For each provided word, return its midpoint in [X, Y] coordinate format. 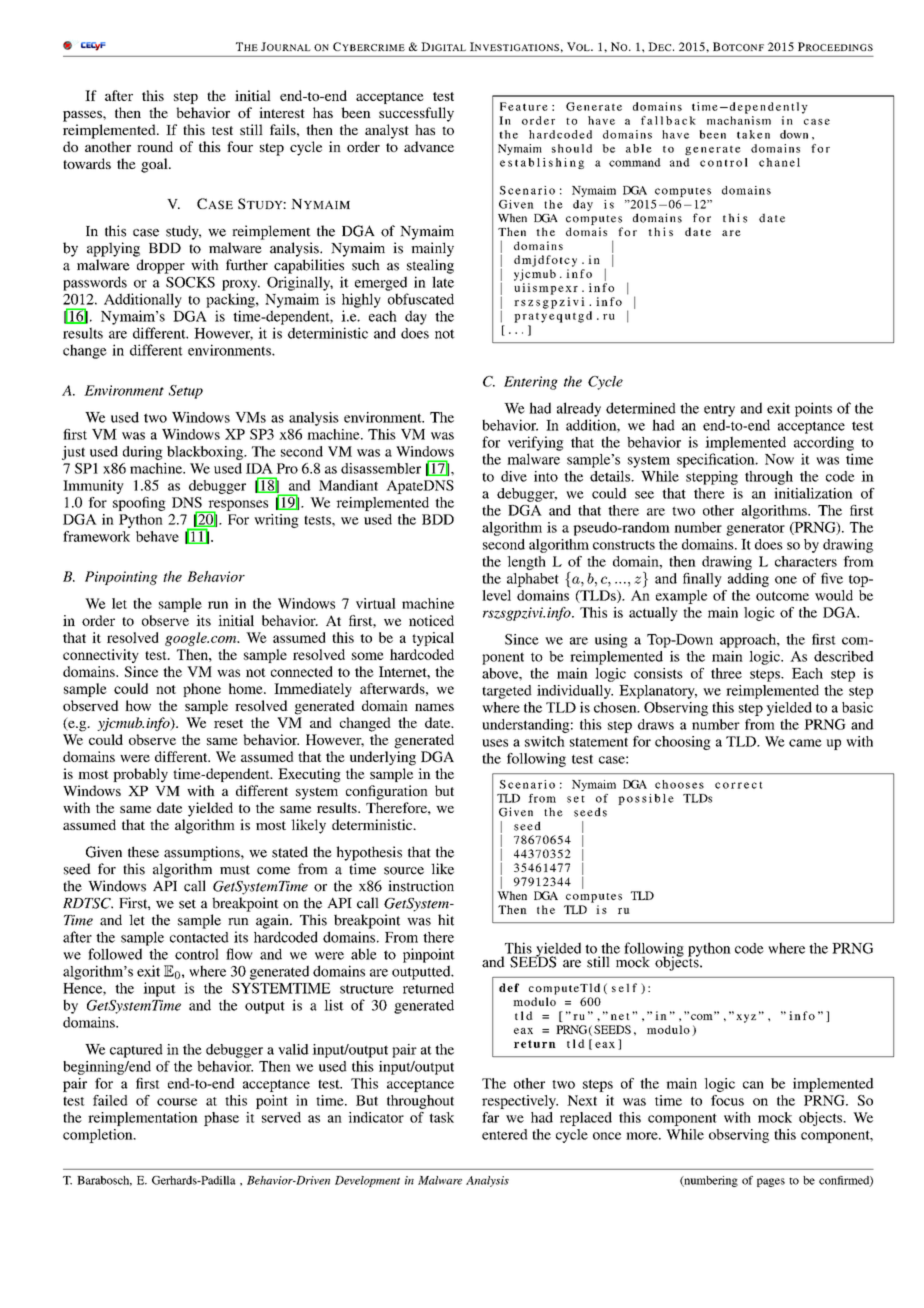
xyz [746, 1018]
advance [429, 146]
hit [446, 920]
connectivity [101, 656]
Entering [531, 383]
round [155, 146]
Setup [186, 392]
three [726, 673]
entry [719, 410]
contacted [199, 937]
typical [433, 639]
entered [505, 1134]
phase [221, 1119]
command [635, 162]
